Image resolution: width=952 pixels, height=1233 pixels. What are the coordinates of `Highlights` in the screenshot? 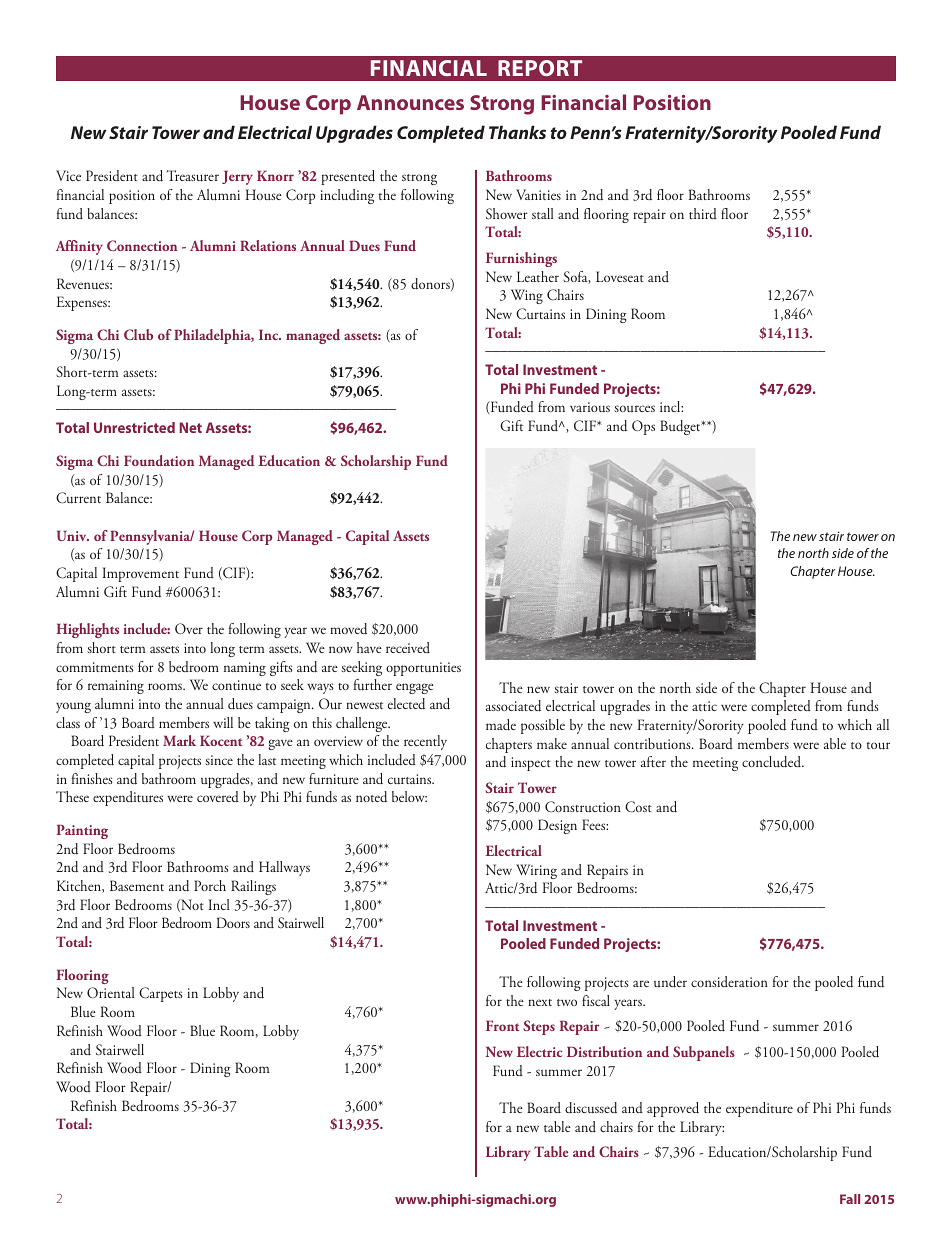 It's located at (88, 630).
